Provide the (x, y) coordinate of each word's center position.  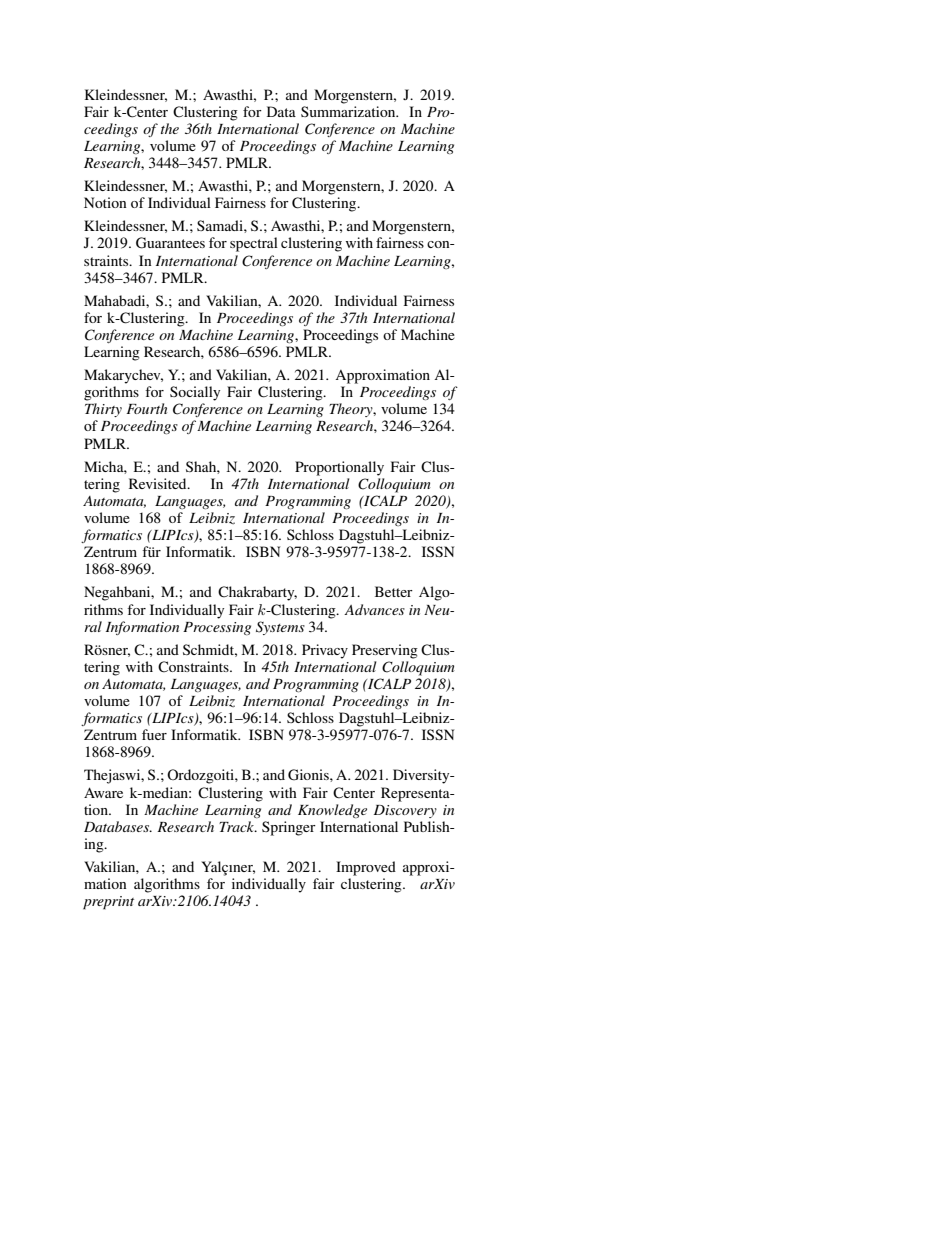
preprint (108, 903)
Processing (217, 628)
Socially (195, 393)
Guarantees (170, 243)
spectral (254, 244)
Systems (280, 628)
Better (394, 591)
